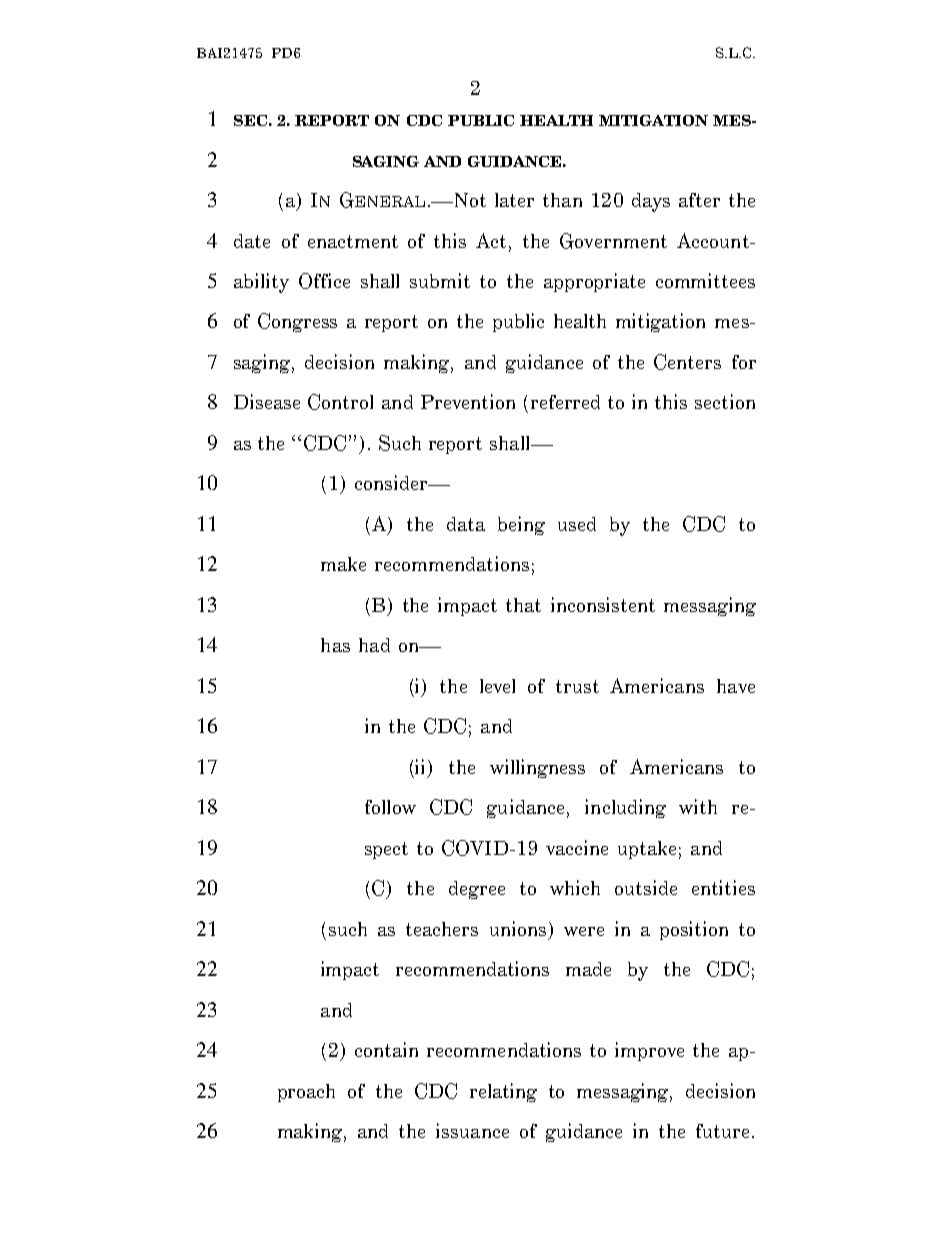 The image size is (952, 1233). I want to click on enactment, so click(353, 241).
